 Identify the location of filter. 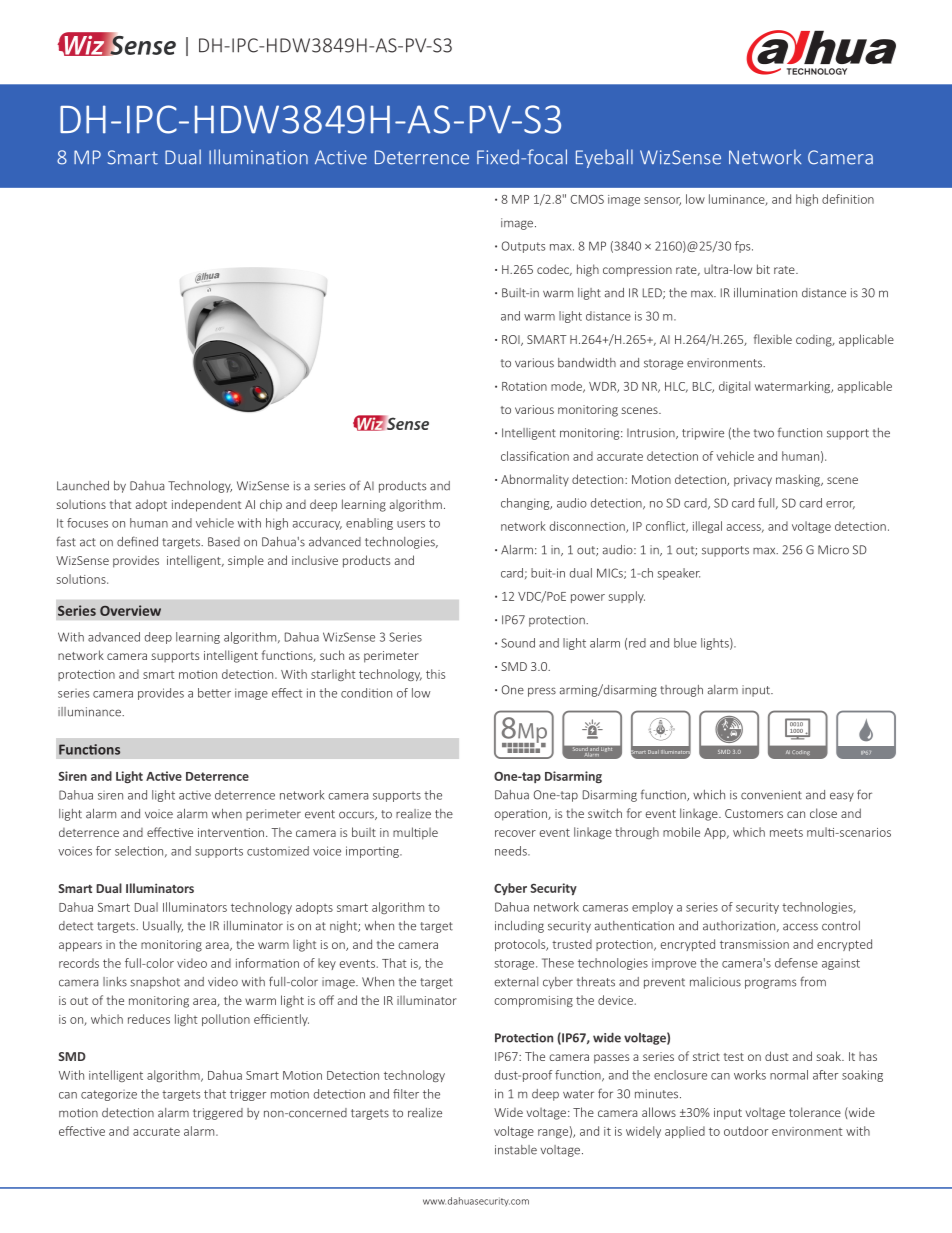
(406, 1094).
